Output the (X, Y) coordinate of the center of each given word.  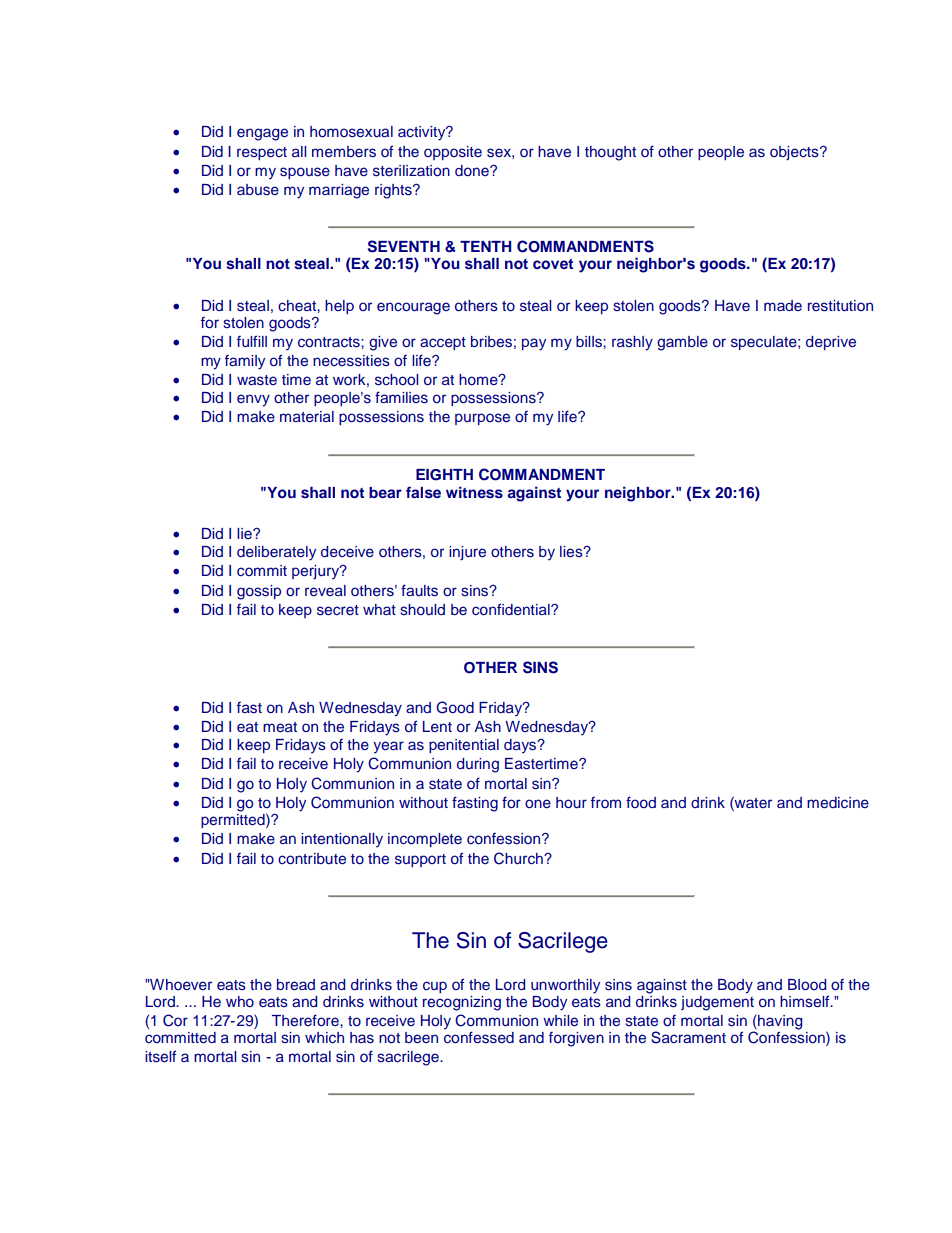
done (473, 170)
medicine (838, 803)
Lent (437, 726)
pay (534, 344)
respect (262, 153)
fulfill (252, 341)
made (783, 305)
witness (474, 492)
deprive (831, 343)
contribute (312, 858)
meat (280, 727)
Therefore (306, 1020)
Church (519, 858)
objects (795, 153)
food (641, 802)
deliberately (276, 553)
